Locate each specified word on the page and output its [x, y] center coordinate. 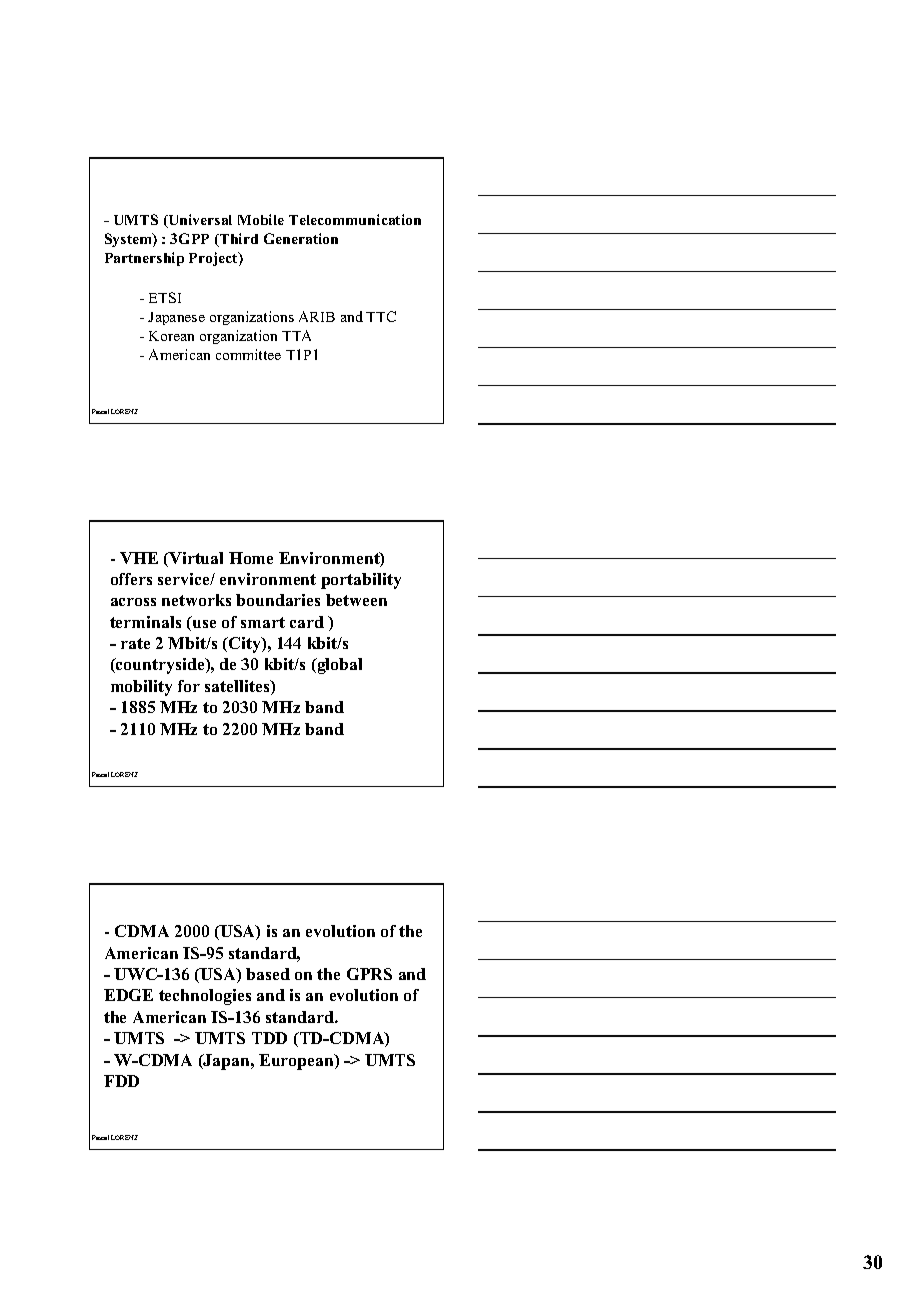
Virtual [195, 559]
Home [251, 558]
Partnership [144, 259]
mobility [141, 688]
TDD [269, 1038]
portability [361, 581]
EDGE [128, 995]
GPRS [369, 974]
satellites [238, 687]
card [307, 622]
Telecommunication [355, 219]
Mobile [261, 219]
